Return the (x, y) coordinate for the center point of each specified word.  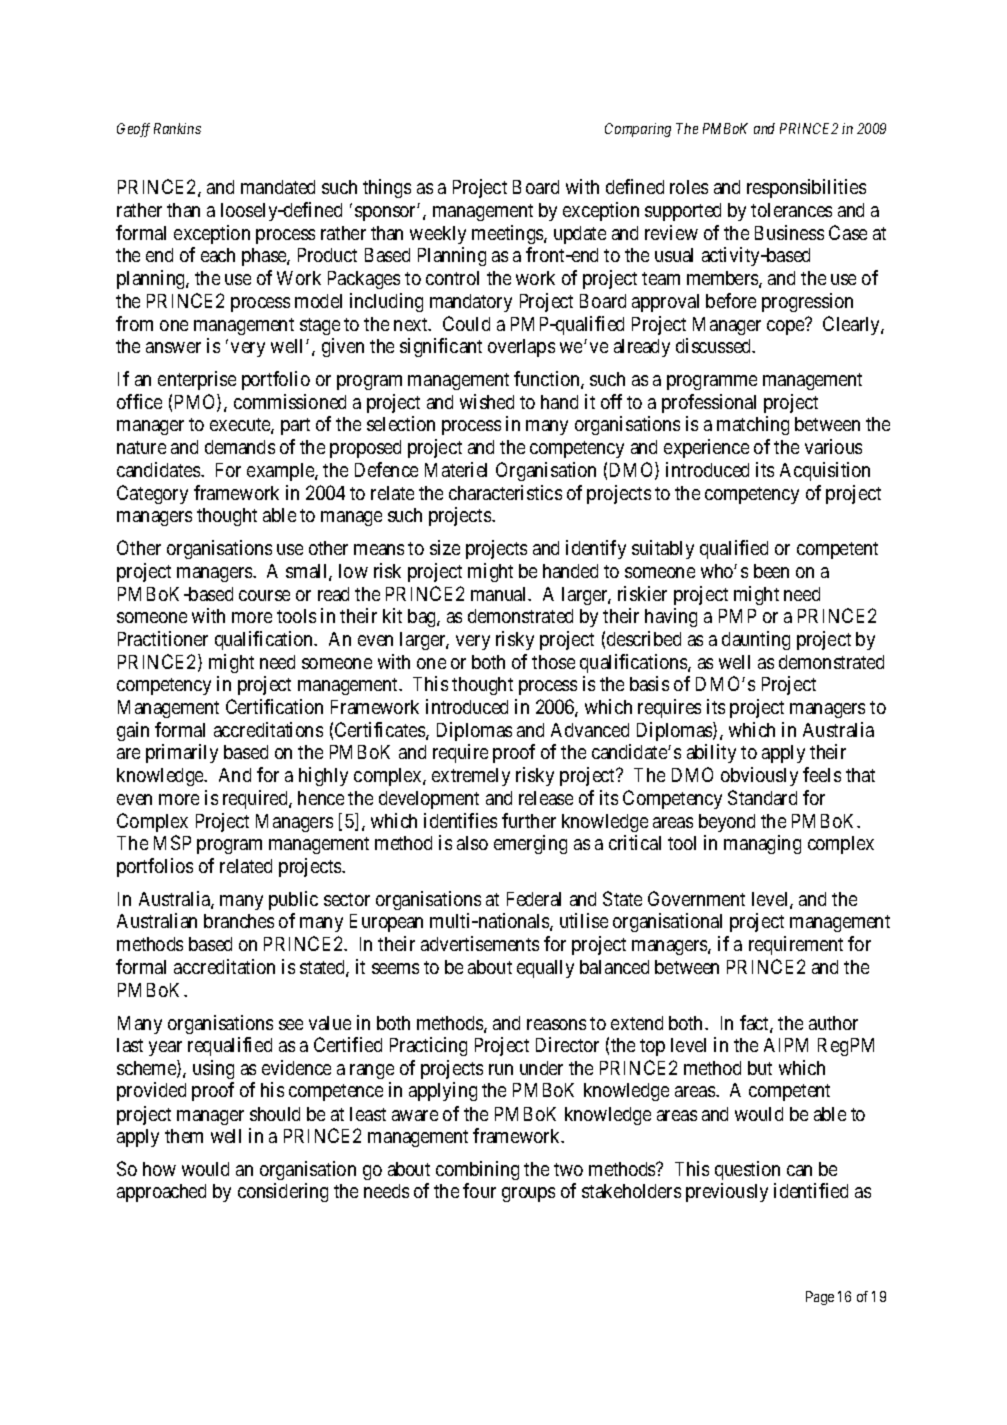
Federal (534, 899)
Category (152, 494)
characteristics (505, 492)
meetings (508, 234)
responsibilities (806, 188)
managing (762, 844)
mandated (278, 187)
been (771, 571)
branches (239, 921)
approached (161, 1193)
